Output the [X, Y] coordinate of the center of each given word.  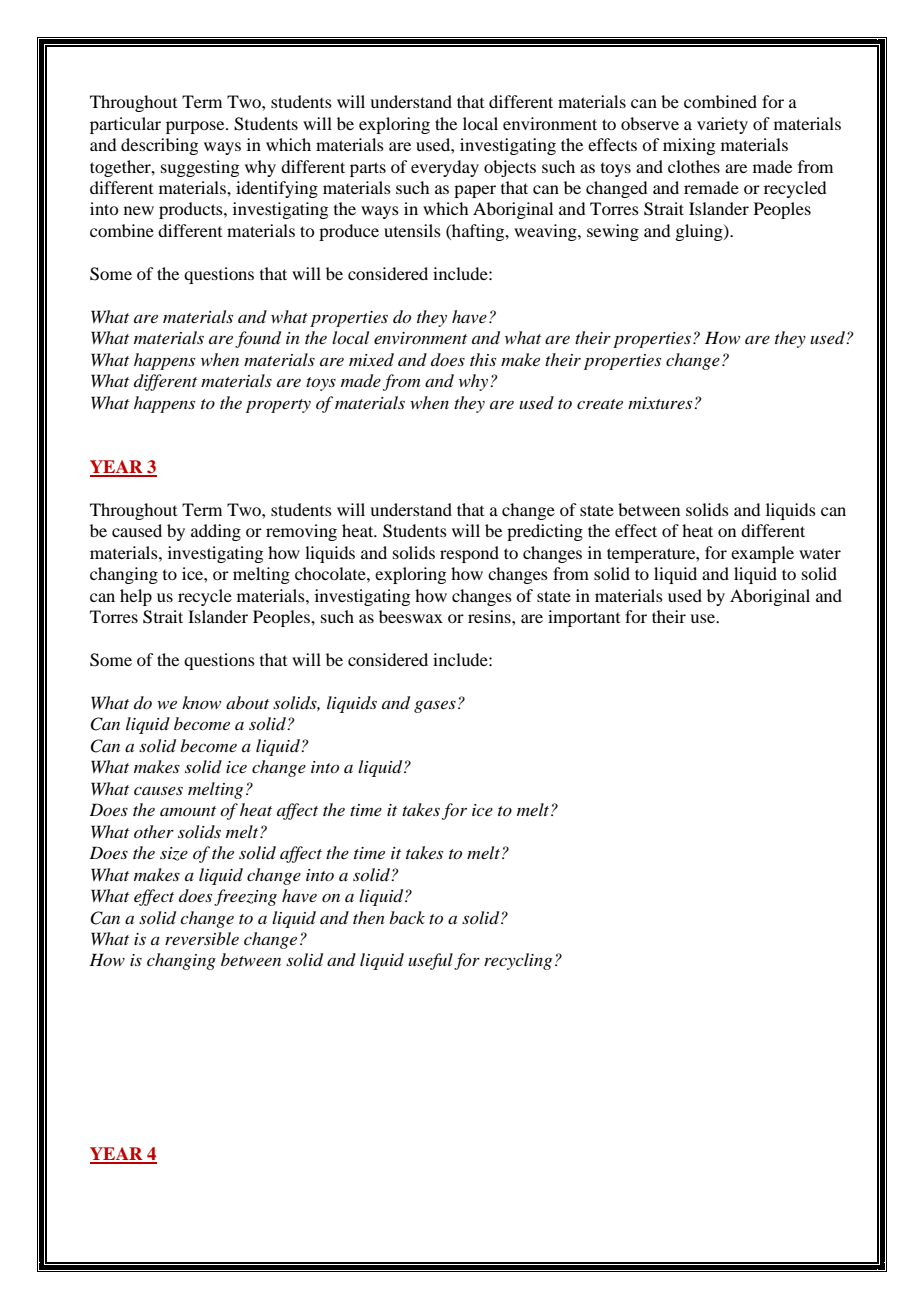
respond [469, 554]
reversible [202, 938]
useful [430, 961]
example [762, 554]
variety [722, 125]
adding [216, 532]
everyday [445, 168]
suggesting [200, 168]
